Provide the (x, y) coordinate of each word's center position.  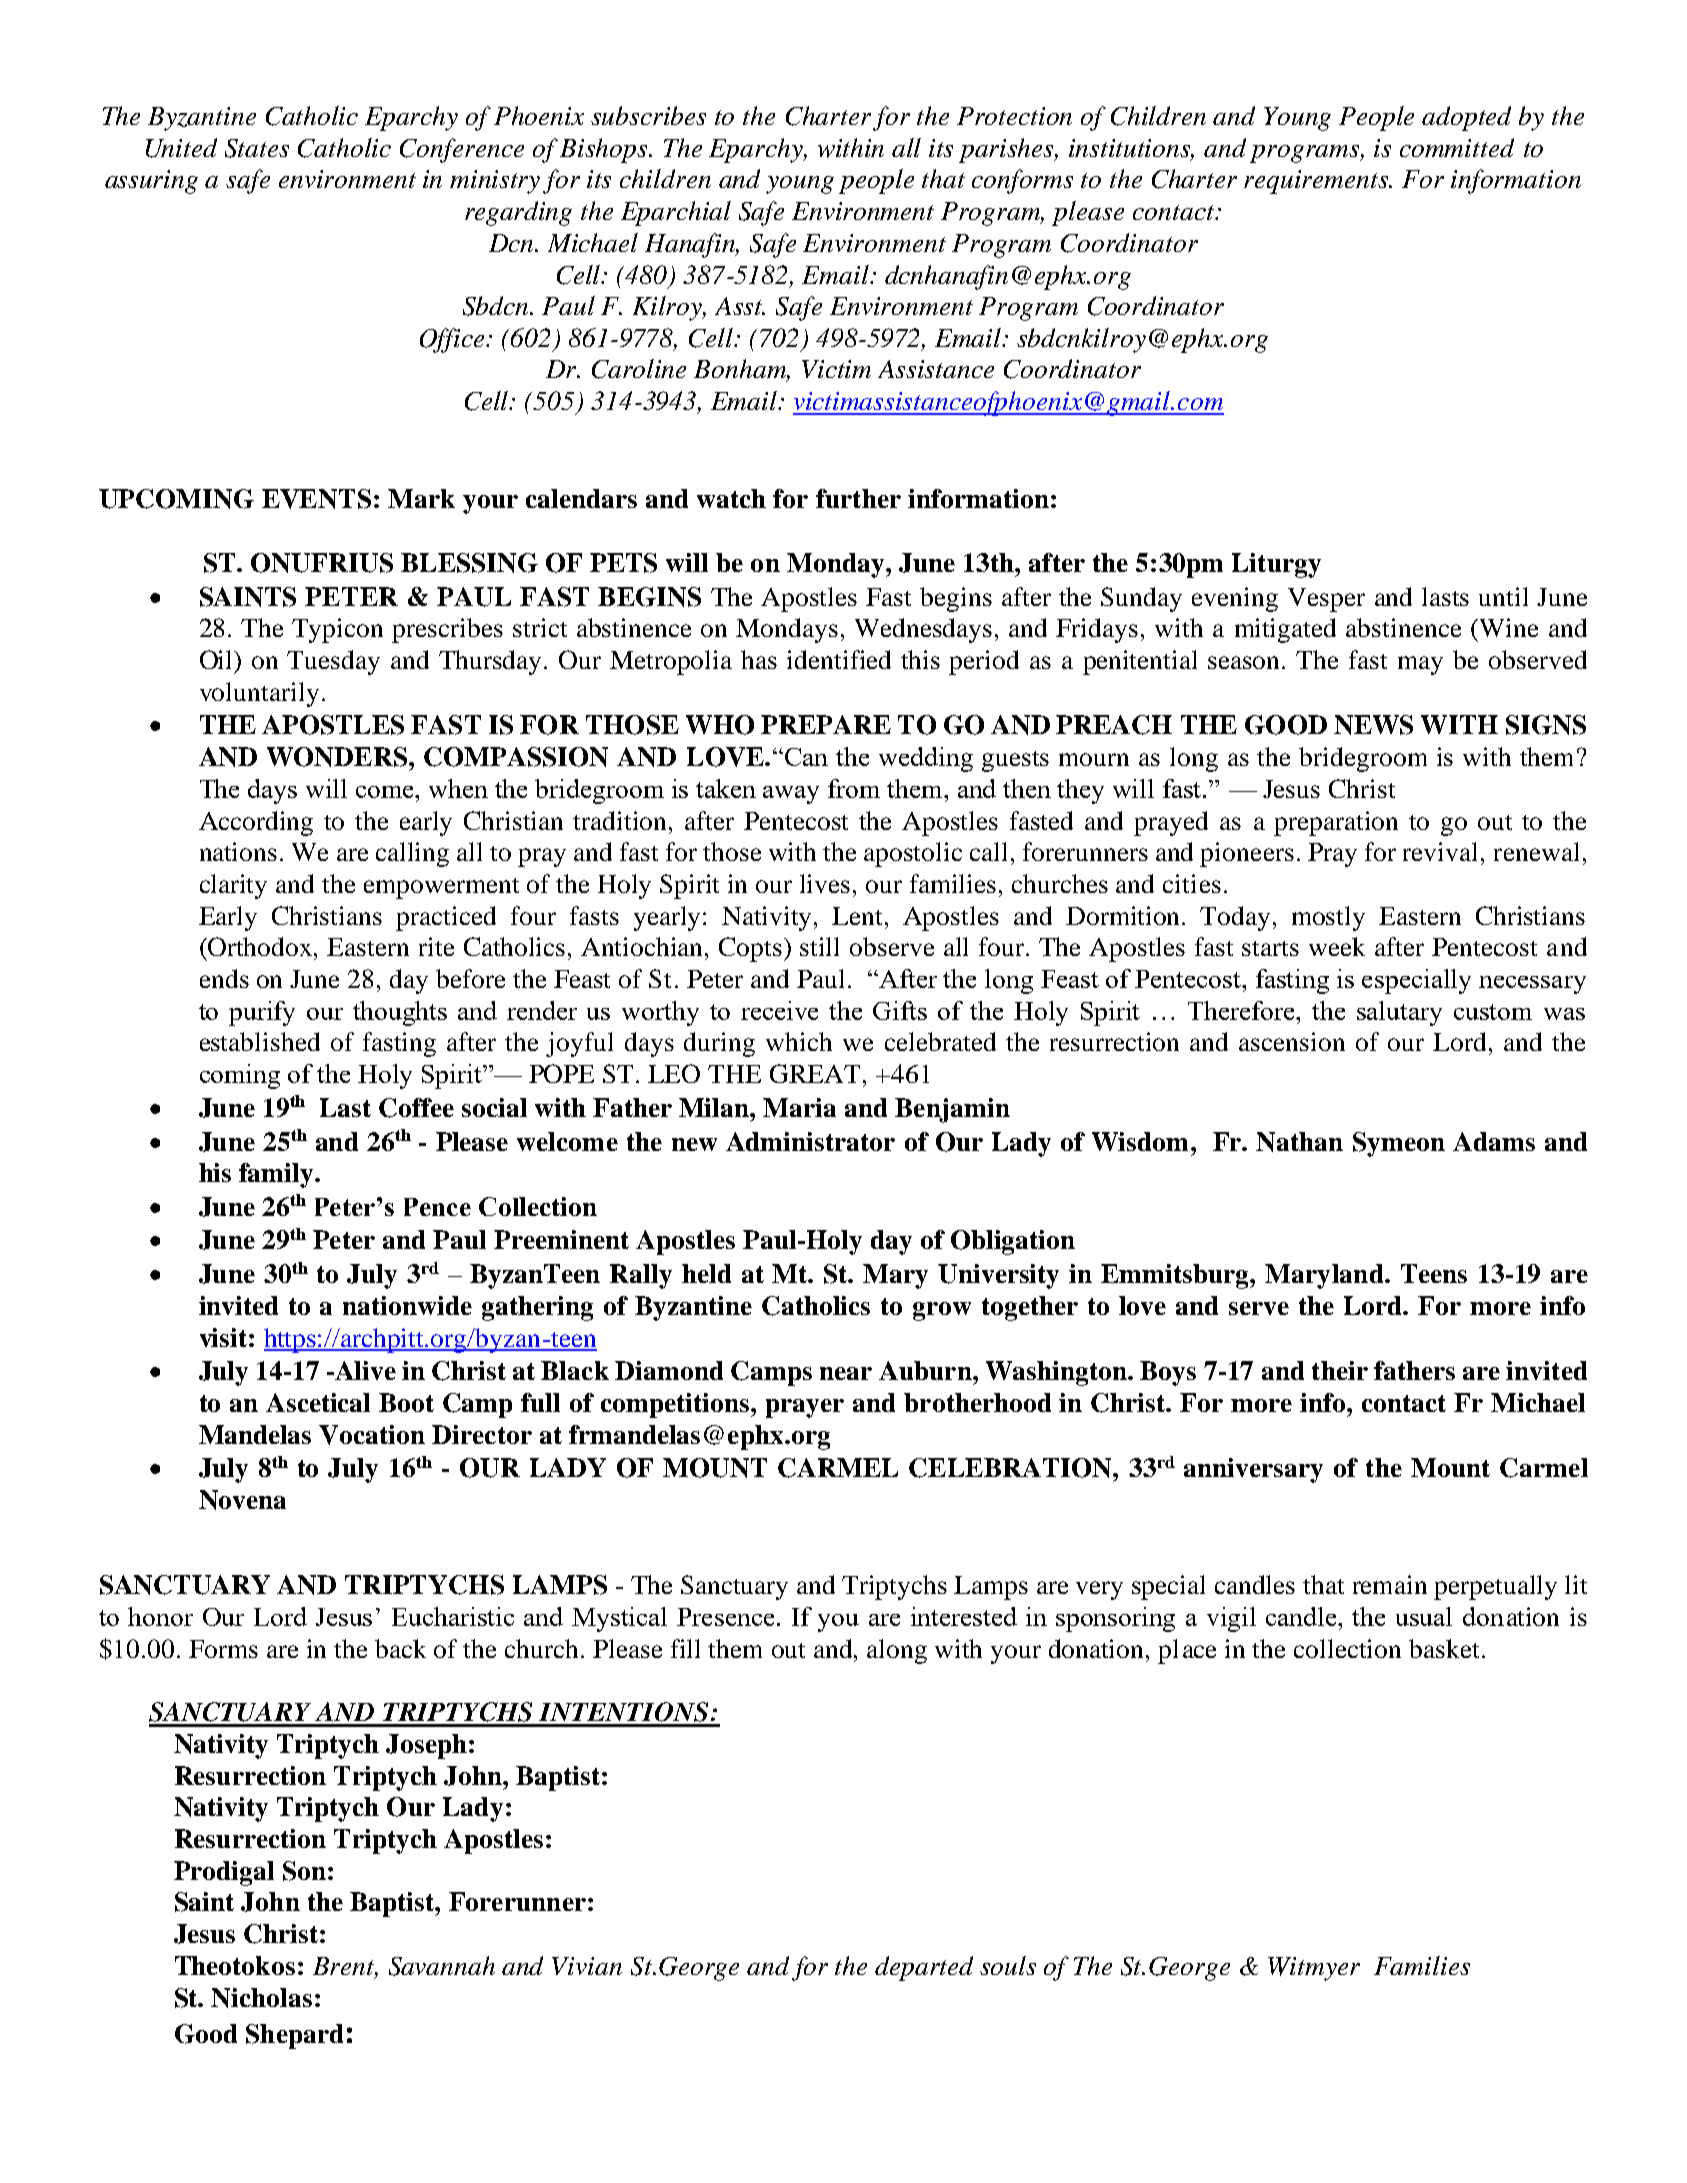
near (846, 1373)
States (257, 148)
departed (924, 1968)
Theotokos (235, 1965)
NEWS (1373, 725)
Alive (364, 1370)
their (1340, 1370)
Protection (1014, 116)
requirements (1317, 182)
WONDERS (338, 757)
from (854, 788)
